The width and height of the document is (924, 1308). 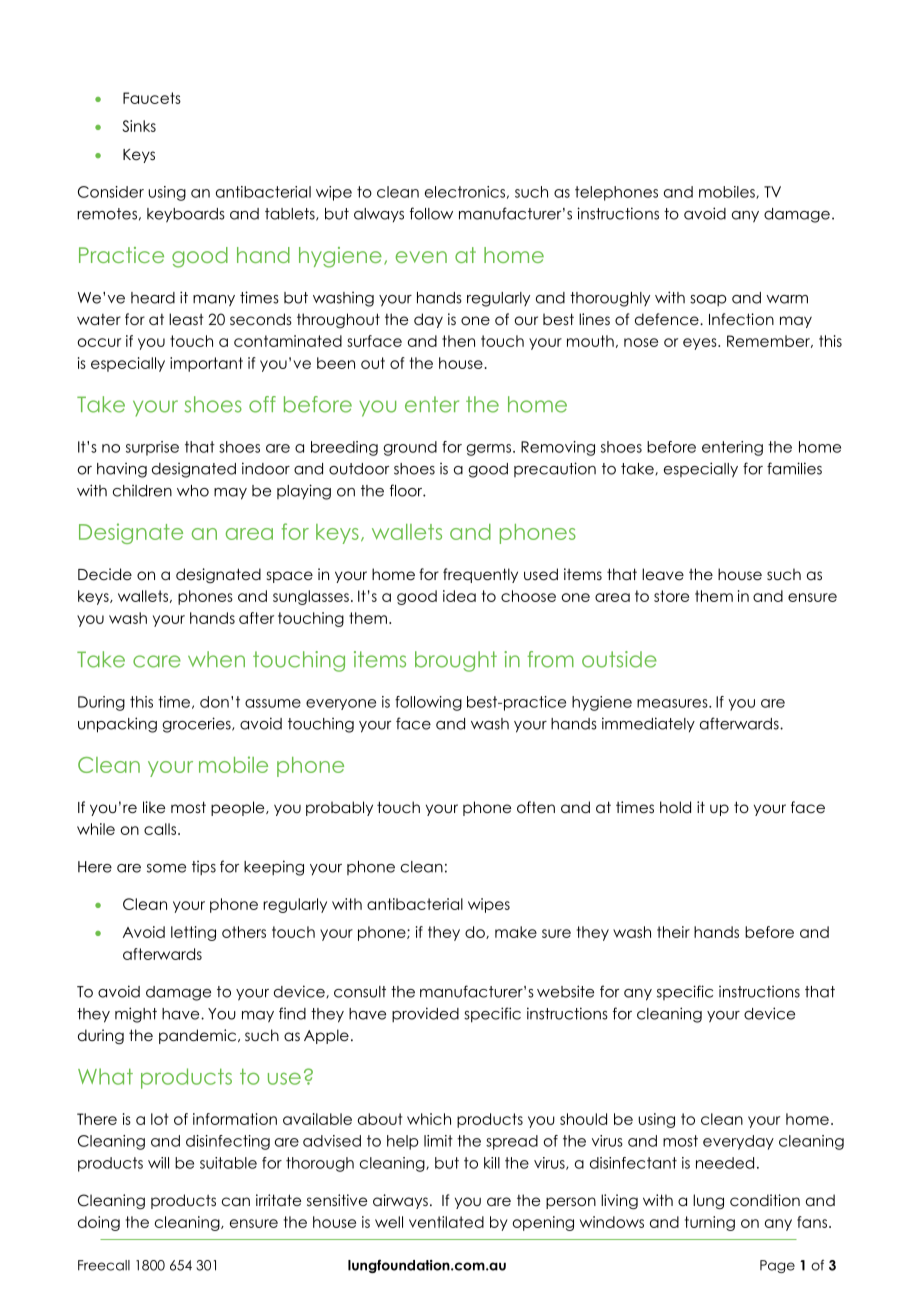 What do you see at coordinates (166, 868) in the document?
I see `some` at bounding box center [166, 868].
